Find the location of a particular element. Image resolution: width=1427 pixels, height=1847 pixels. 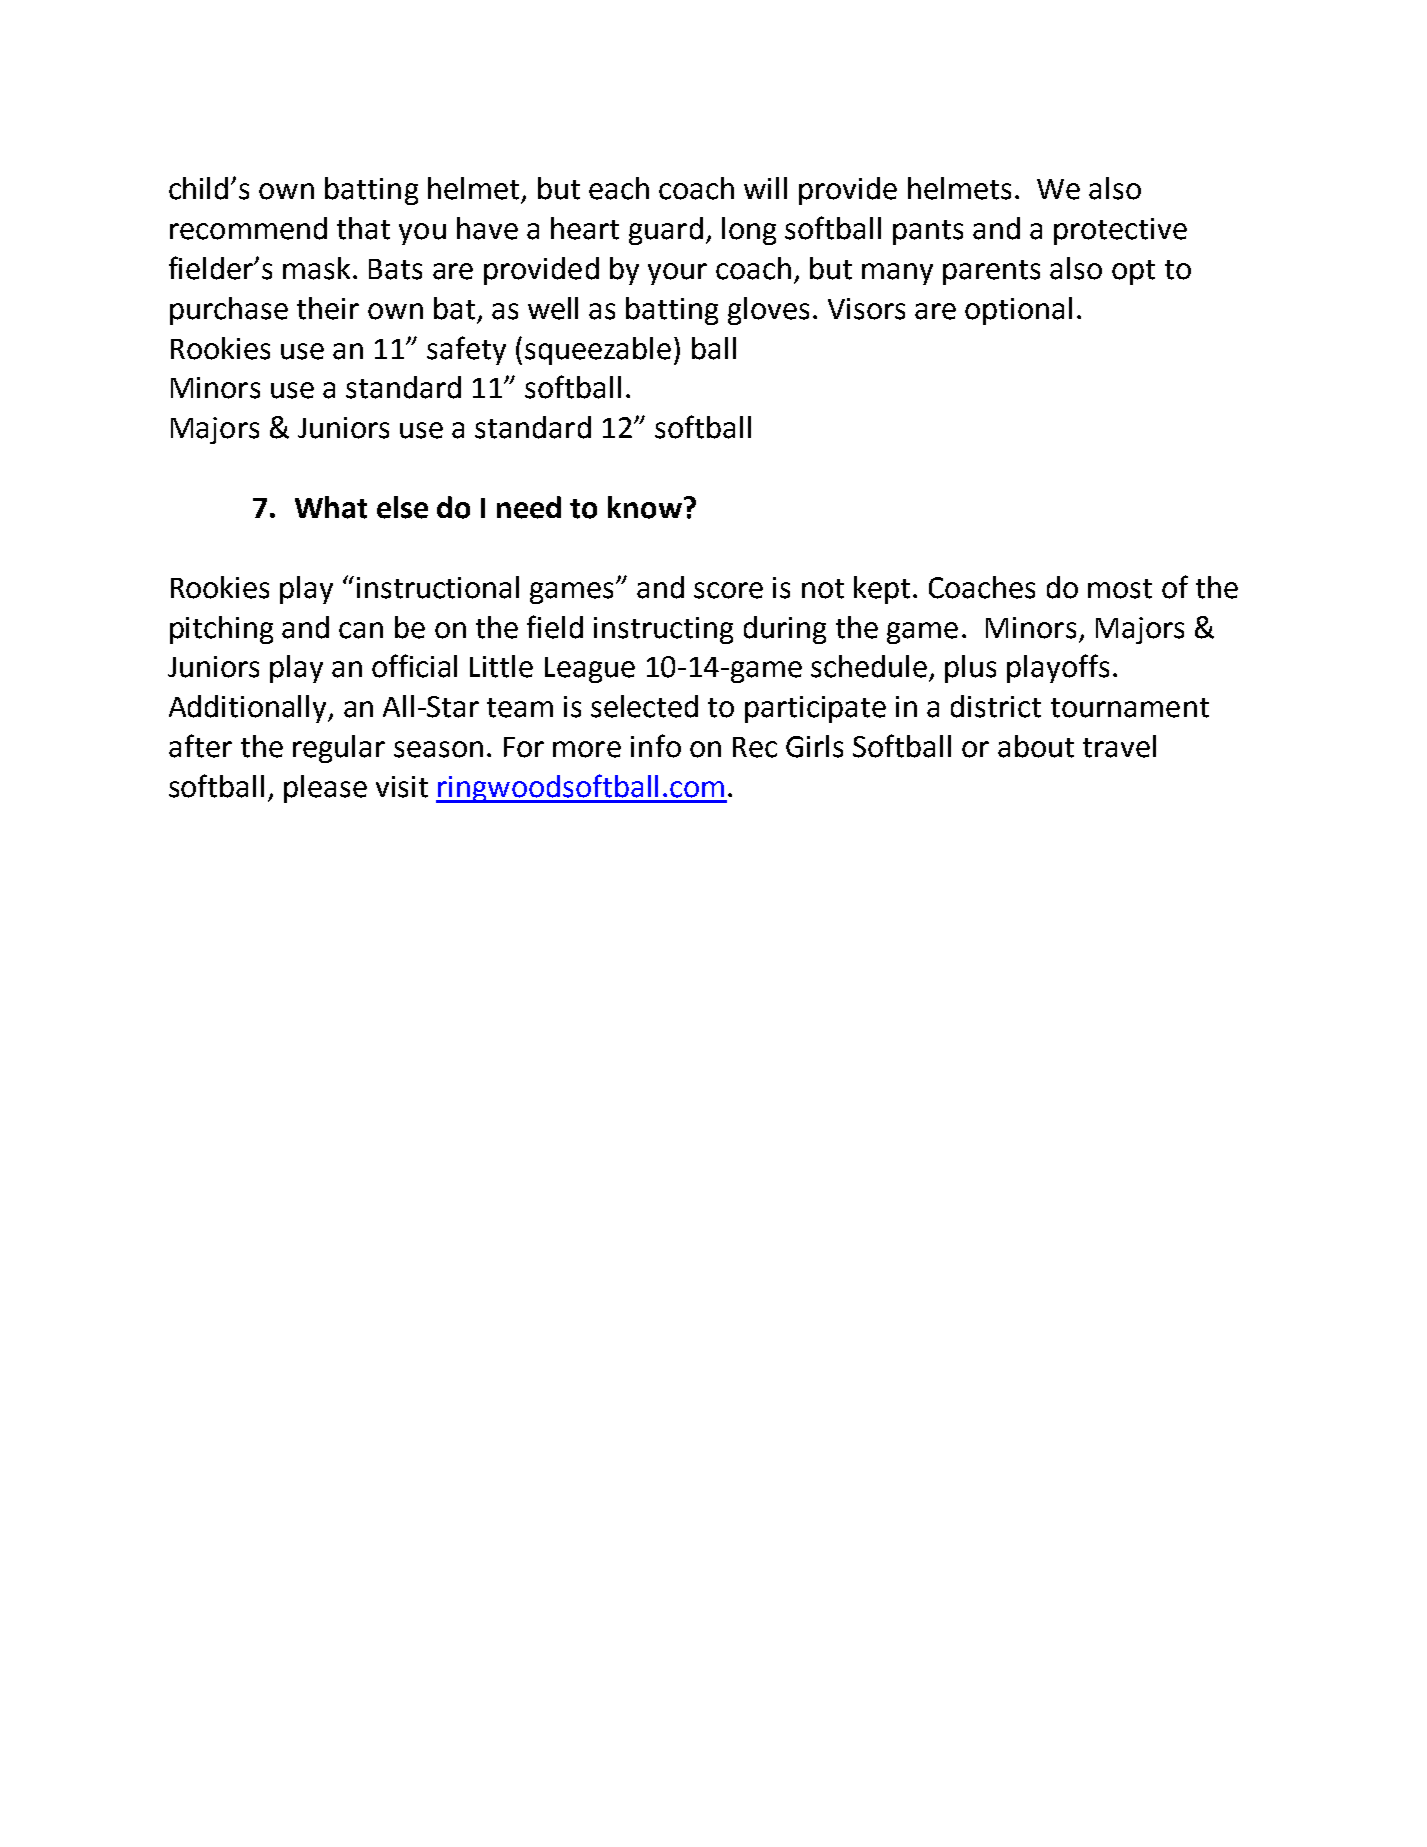

What is located at coordinates (331, 507).
